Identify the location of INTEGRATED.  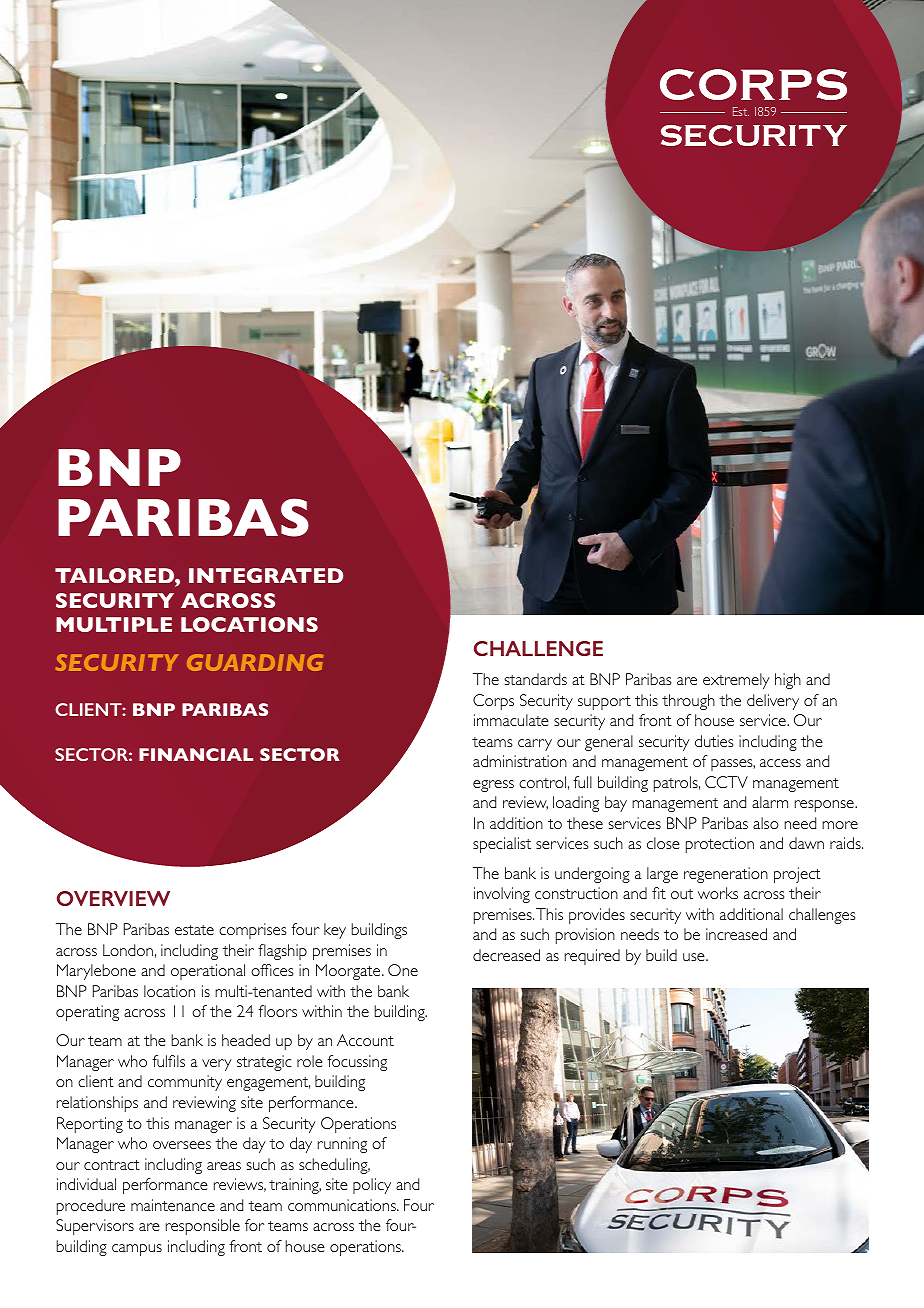
(266, 575).
